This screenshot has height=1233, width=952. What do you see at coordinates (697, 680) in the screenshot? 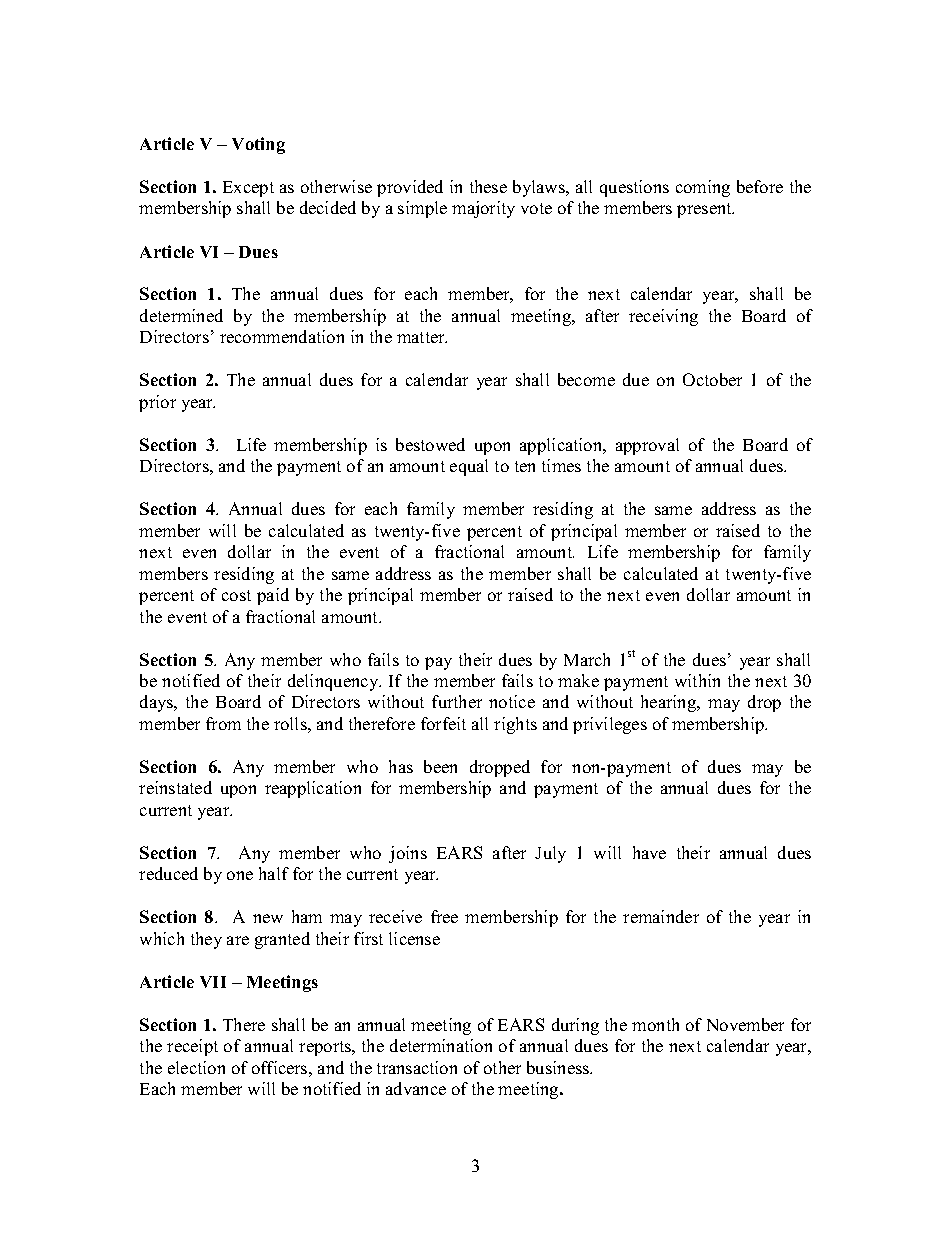
I see `within` at bounding box center [697, 680].
